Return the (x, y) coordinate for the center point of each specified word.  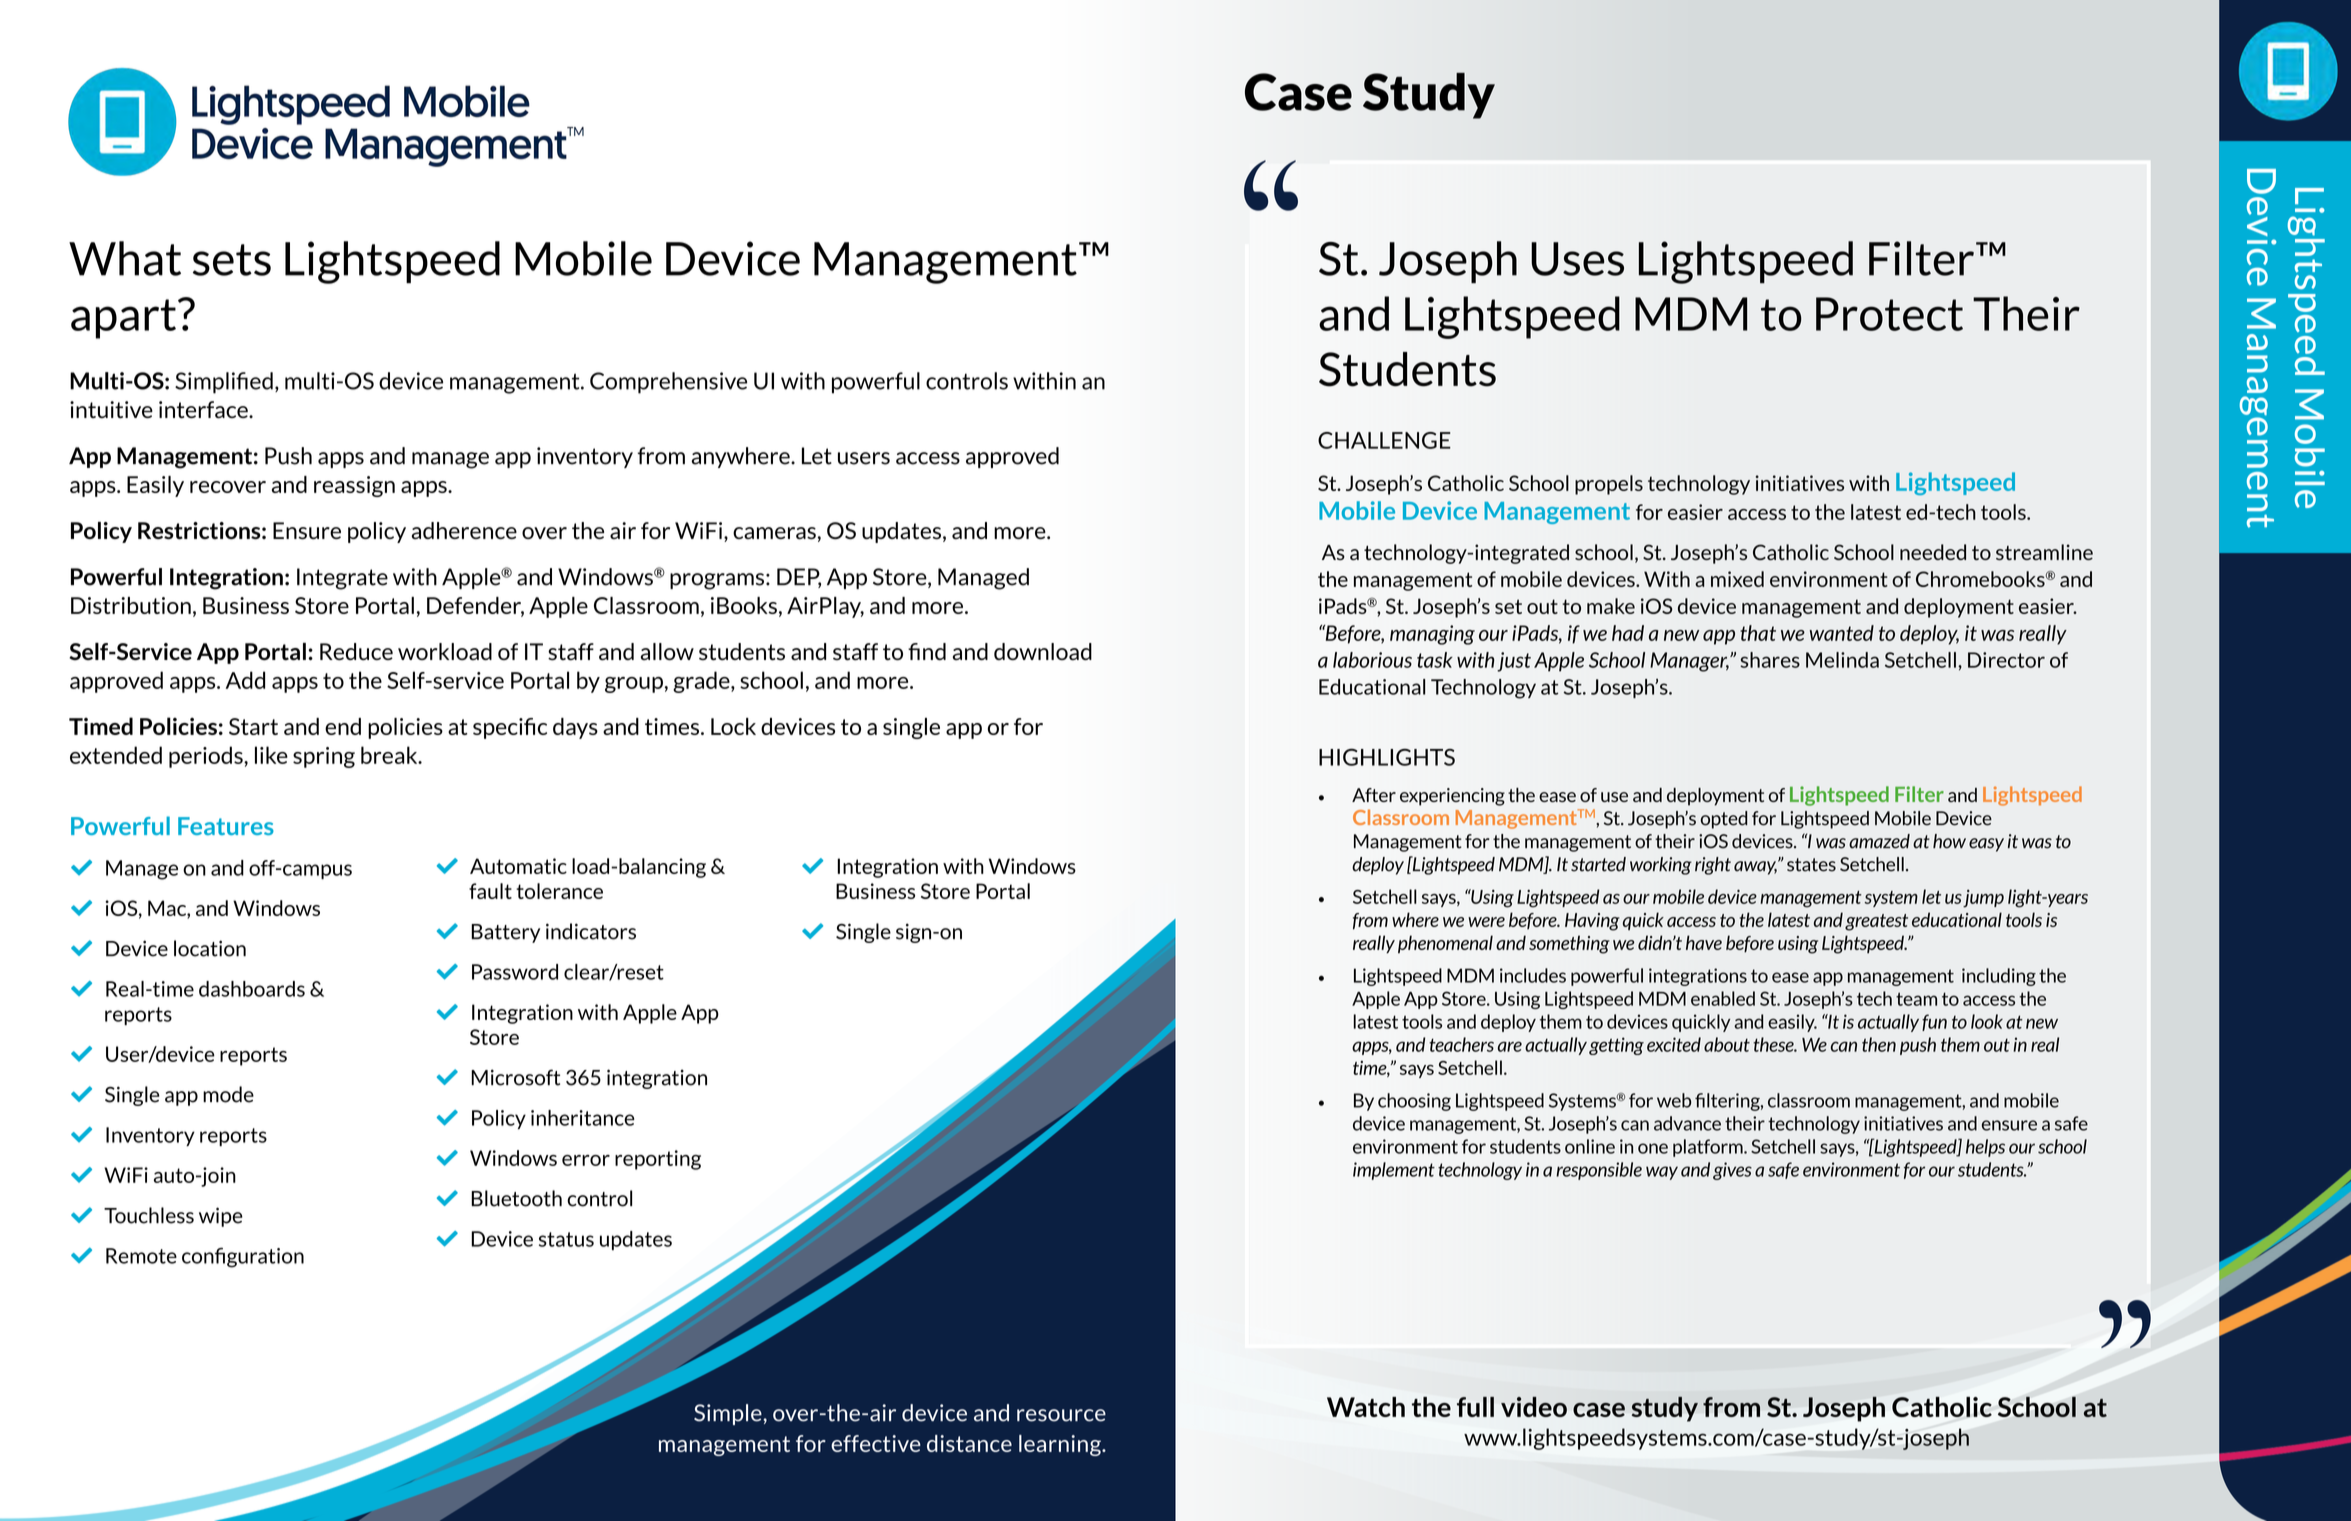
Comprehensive (668, 383)
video (1534, 1407)
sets (232, 260)
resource (1061, 1415)
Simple (729, 1414)
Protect (1889, 314)
